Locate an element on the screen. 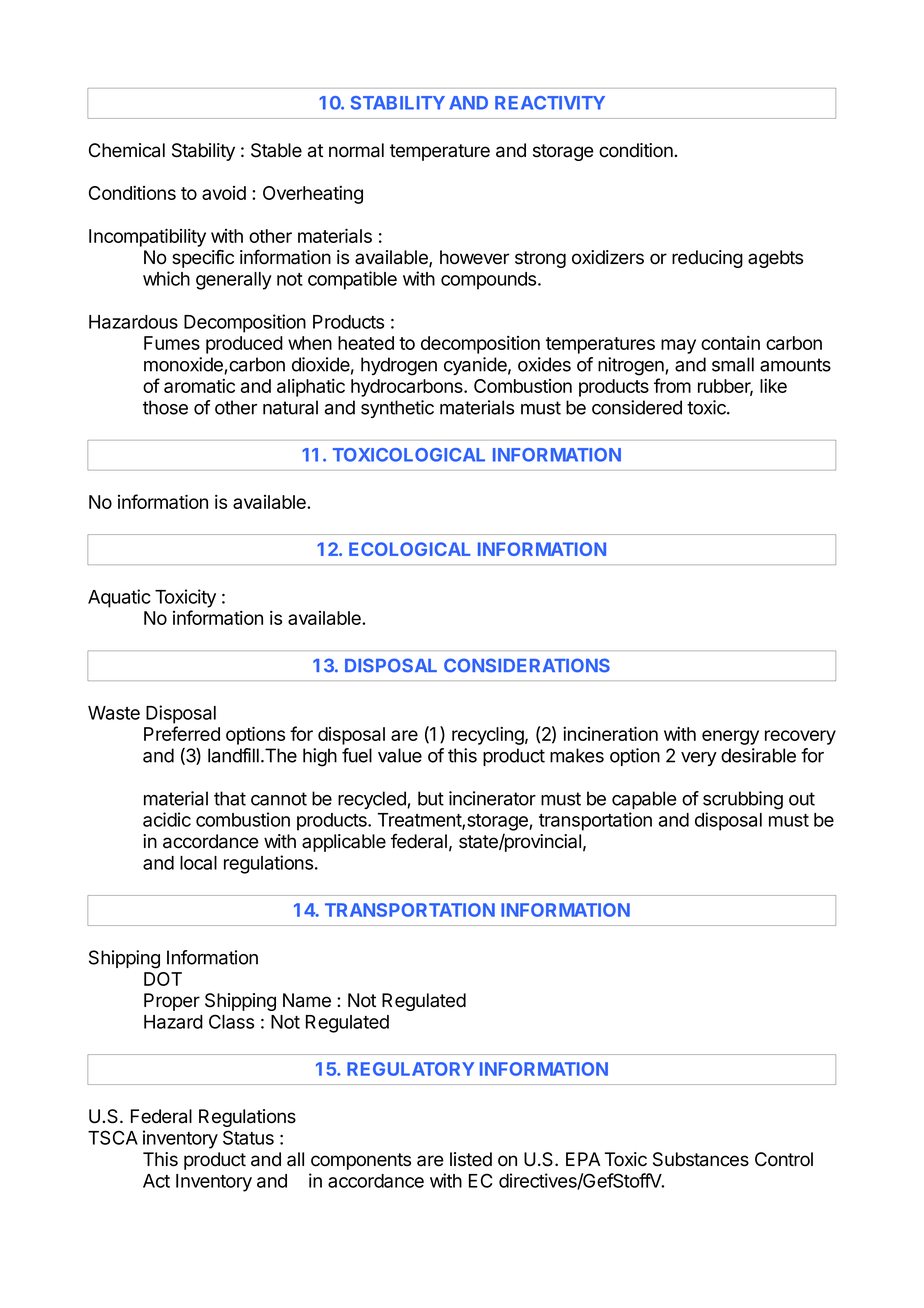  Chemical is located at coordinates (127, 150).
